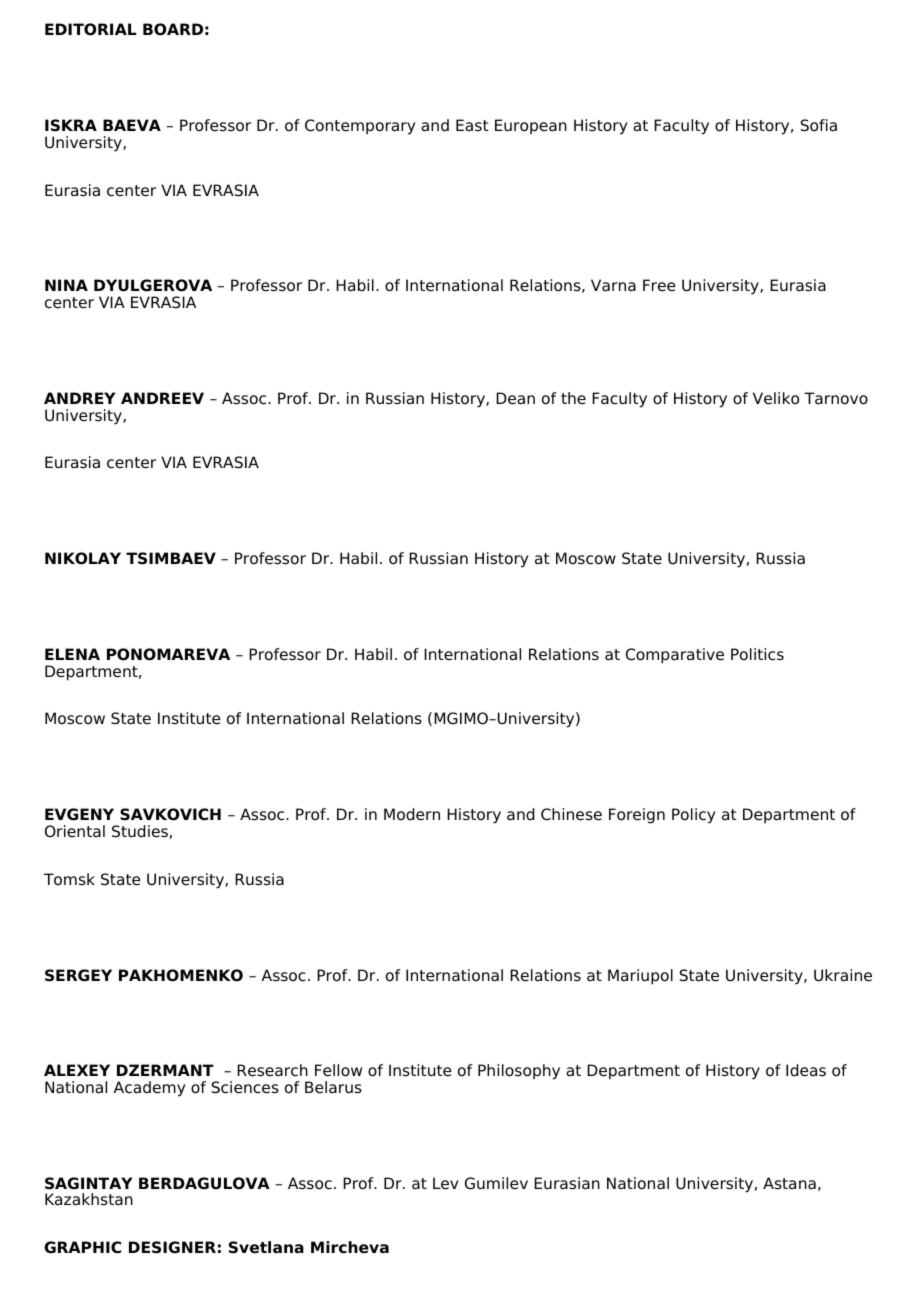 The width and height of the screenshot is (924, 1308). I want to click on NINA, so click(66, 285).
